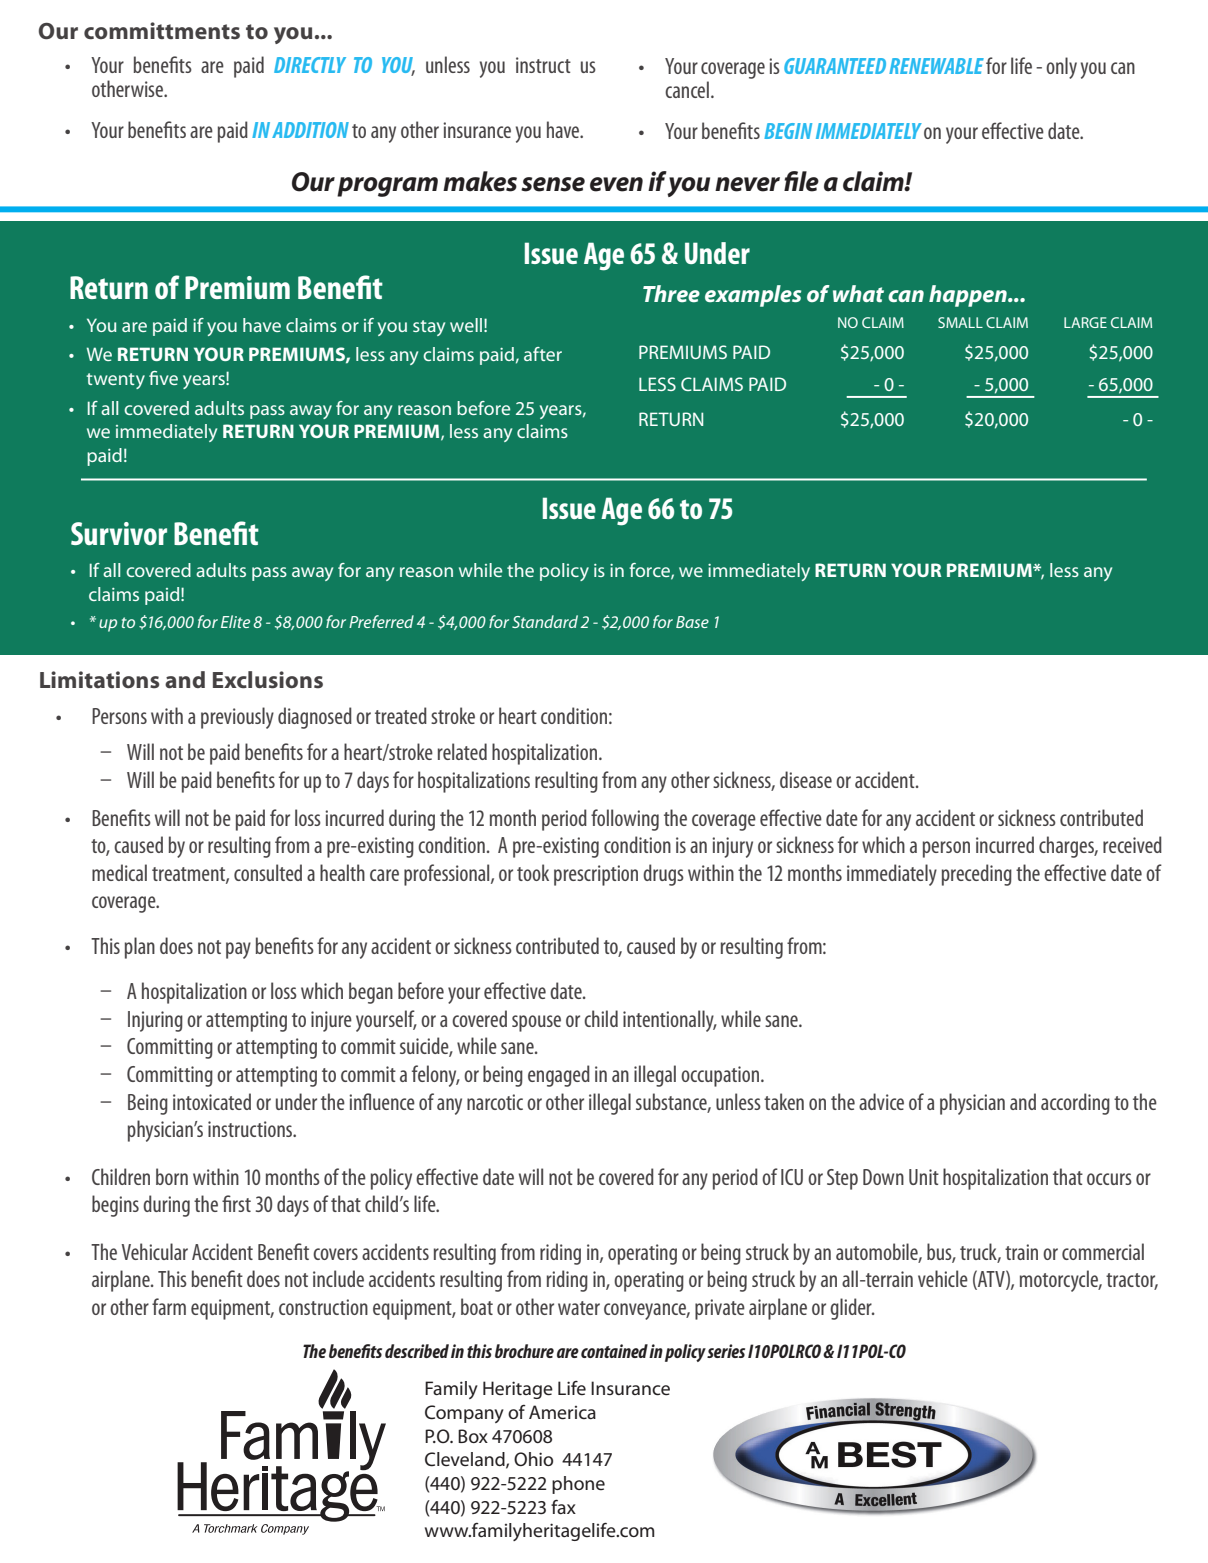 Image resolution: width=1208 pixels, height=1563 pixels. I want to click on only, so click(1061, 68).
